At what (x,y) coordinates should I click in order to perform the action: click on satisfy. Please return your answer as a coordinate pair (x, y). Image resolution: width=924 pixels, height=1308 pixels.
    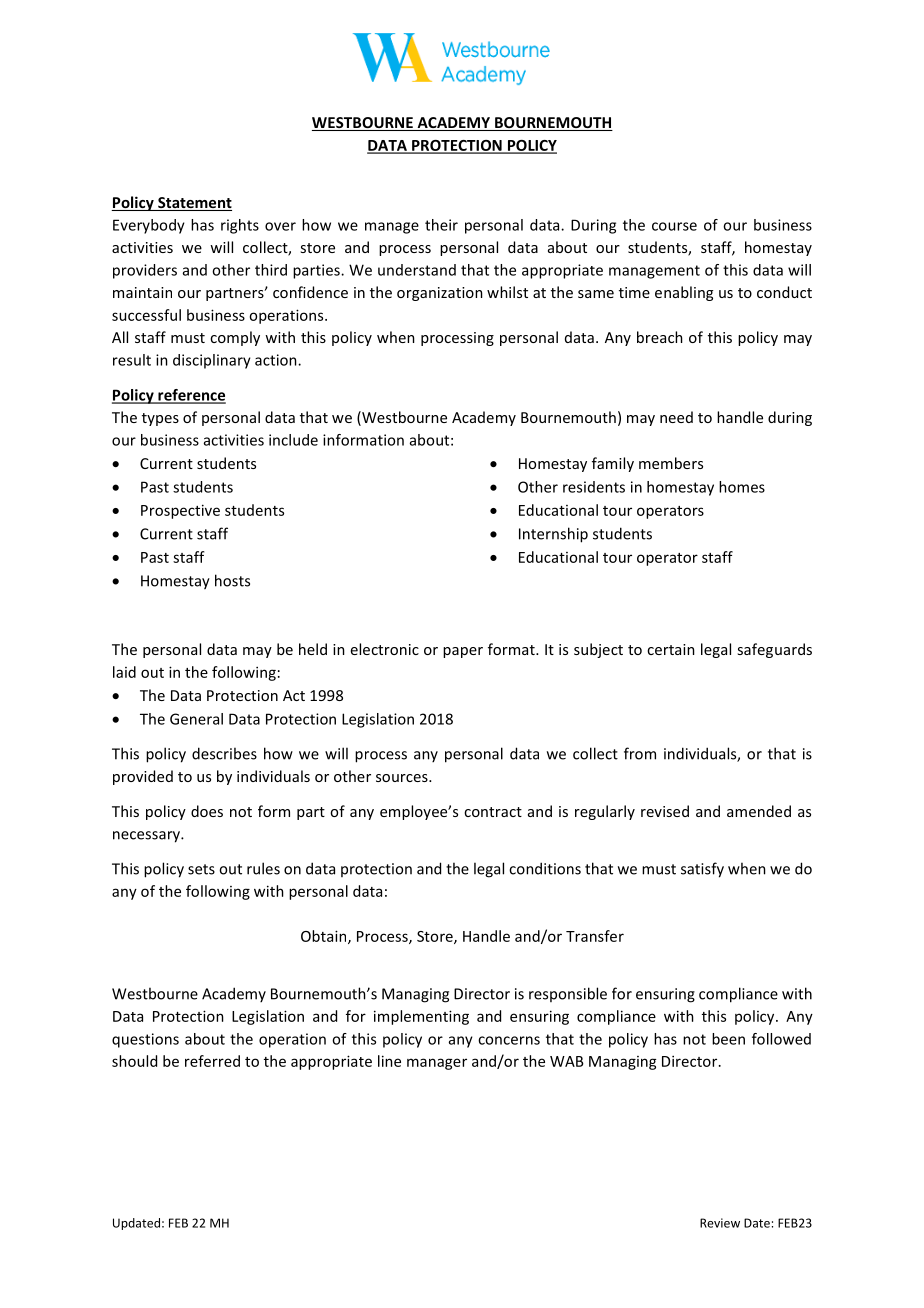
    Looking at the image, I should click on (702, 870).
